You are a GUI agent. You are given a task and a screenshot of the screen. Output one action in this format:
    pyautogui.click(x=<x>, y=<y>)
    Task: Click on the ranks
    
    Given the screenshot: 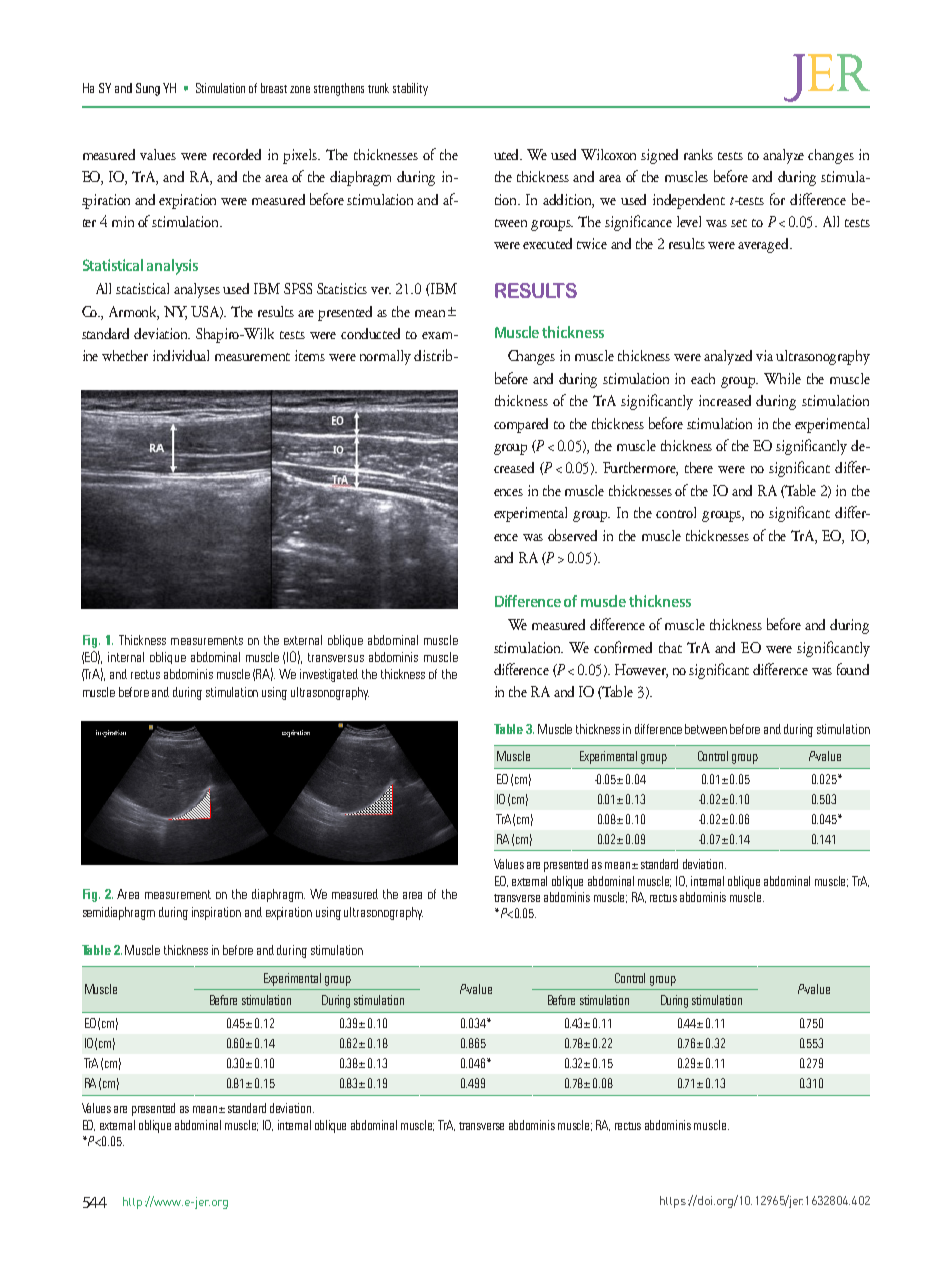 What is the action you would take?
    pyautogui.click(x=698, y=154)
